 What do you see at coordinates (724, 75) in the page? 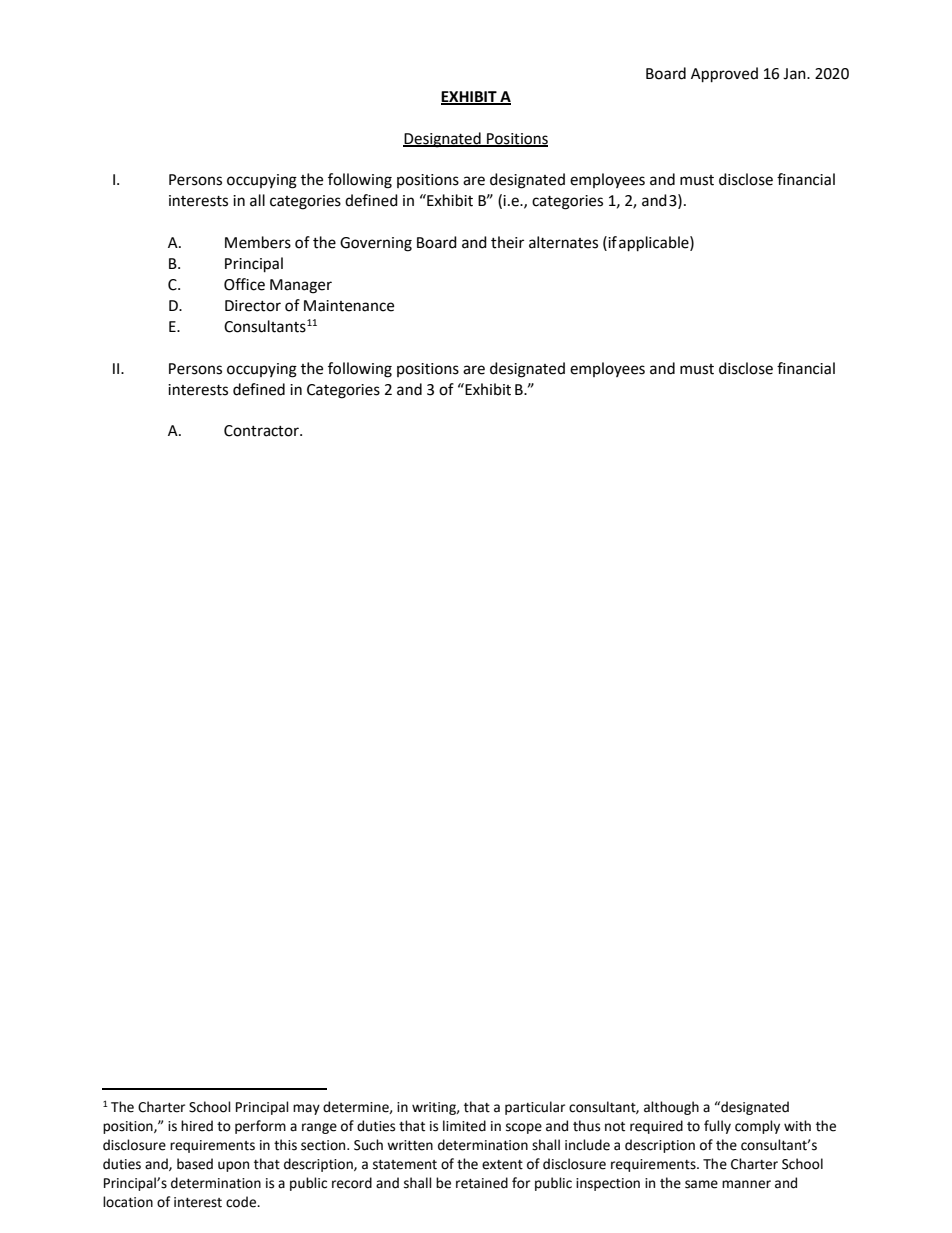
I see `Approved` at bounding box center [724, 75].
